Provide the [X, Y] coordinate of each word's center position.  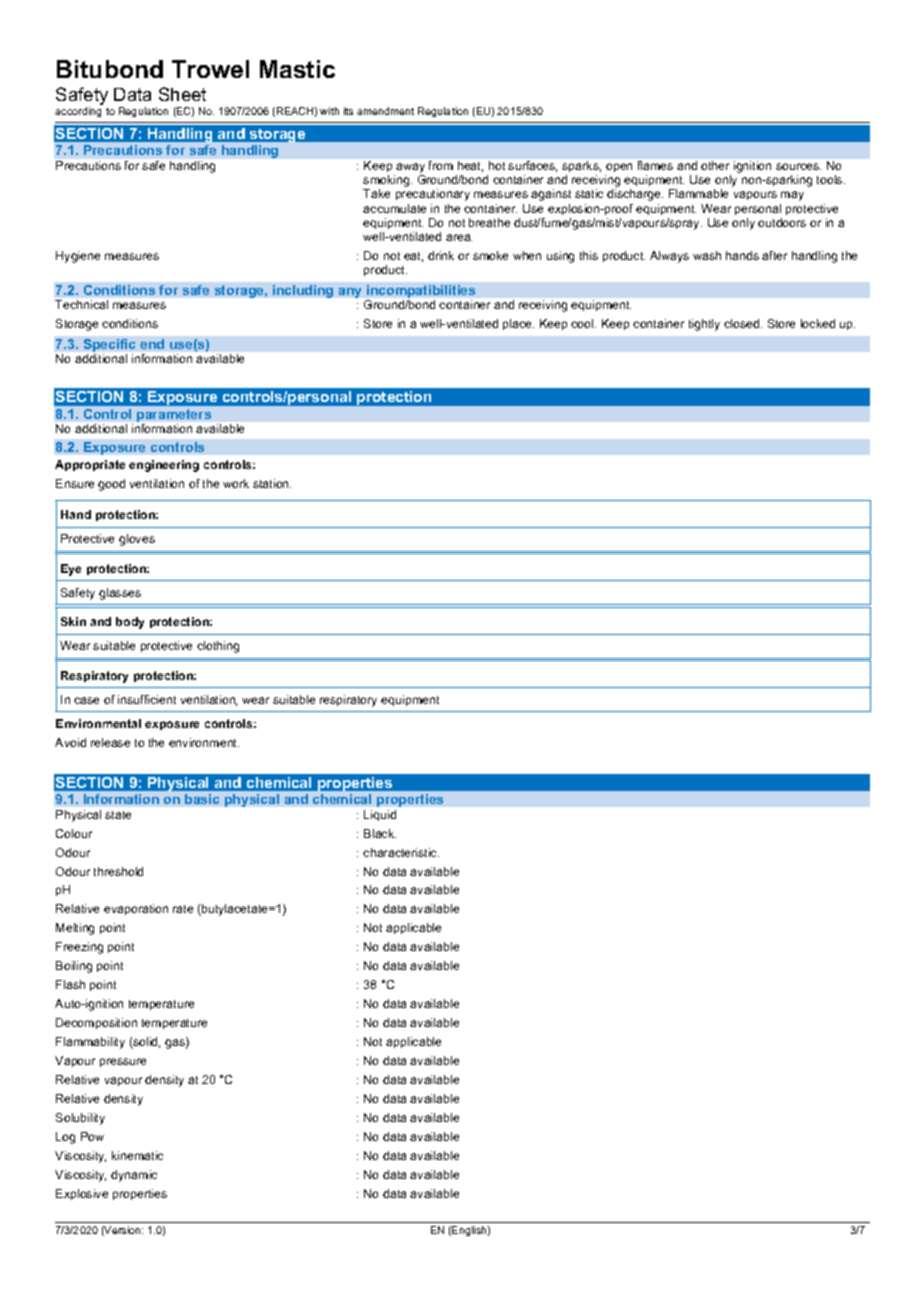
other [715, 165]
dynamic [134, 1176]
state [118, 815]
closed [743, 323]
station [272, 483]
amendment [385, 111]
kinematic [137, 1155]
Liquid [380, 815]
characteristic [401, 852]
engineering [164, 466]
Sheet [182, 94]
